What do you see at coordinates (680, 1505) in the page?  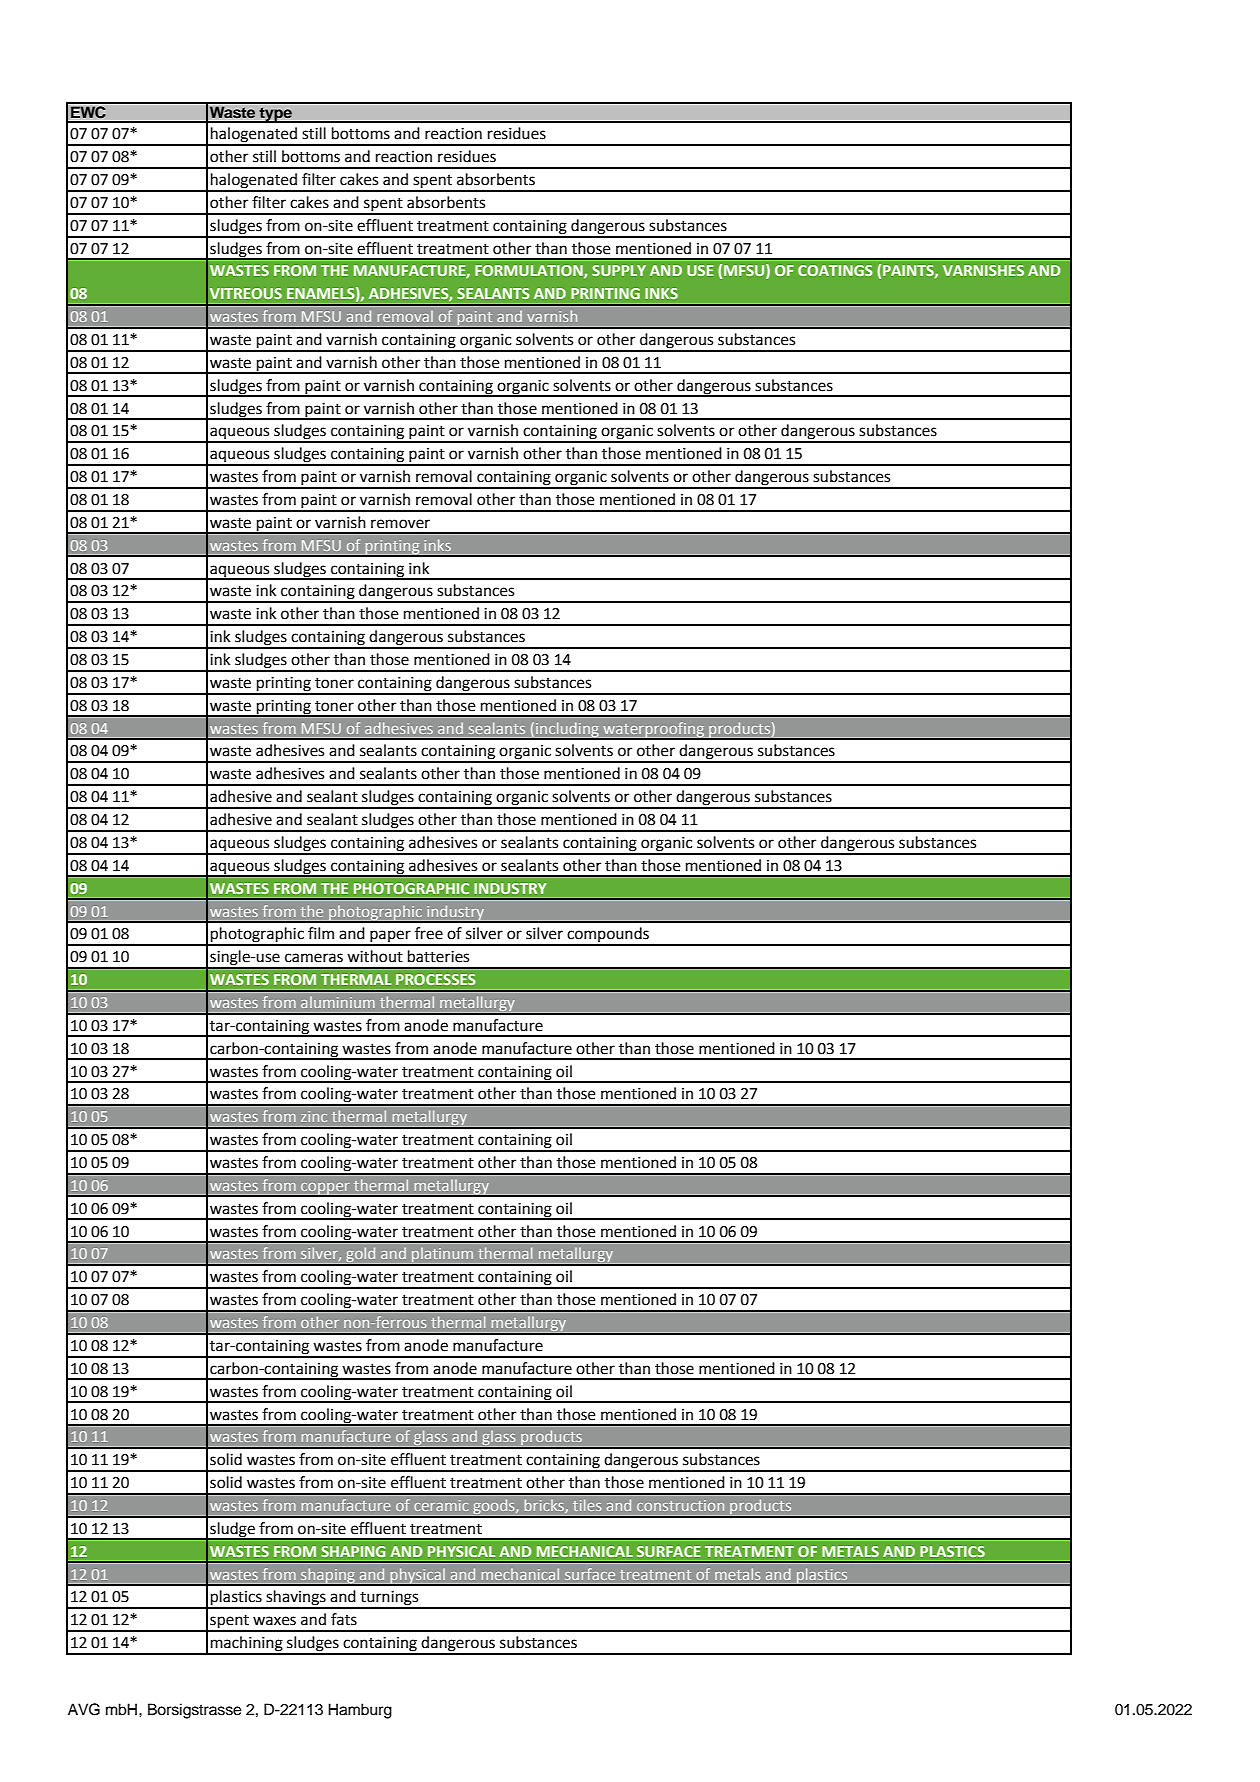 I see `construction` at bounding box center [680, 1505].
